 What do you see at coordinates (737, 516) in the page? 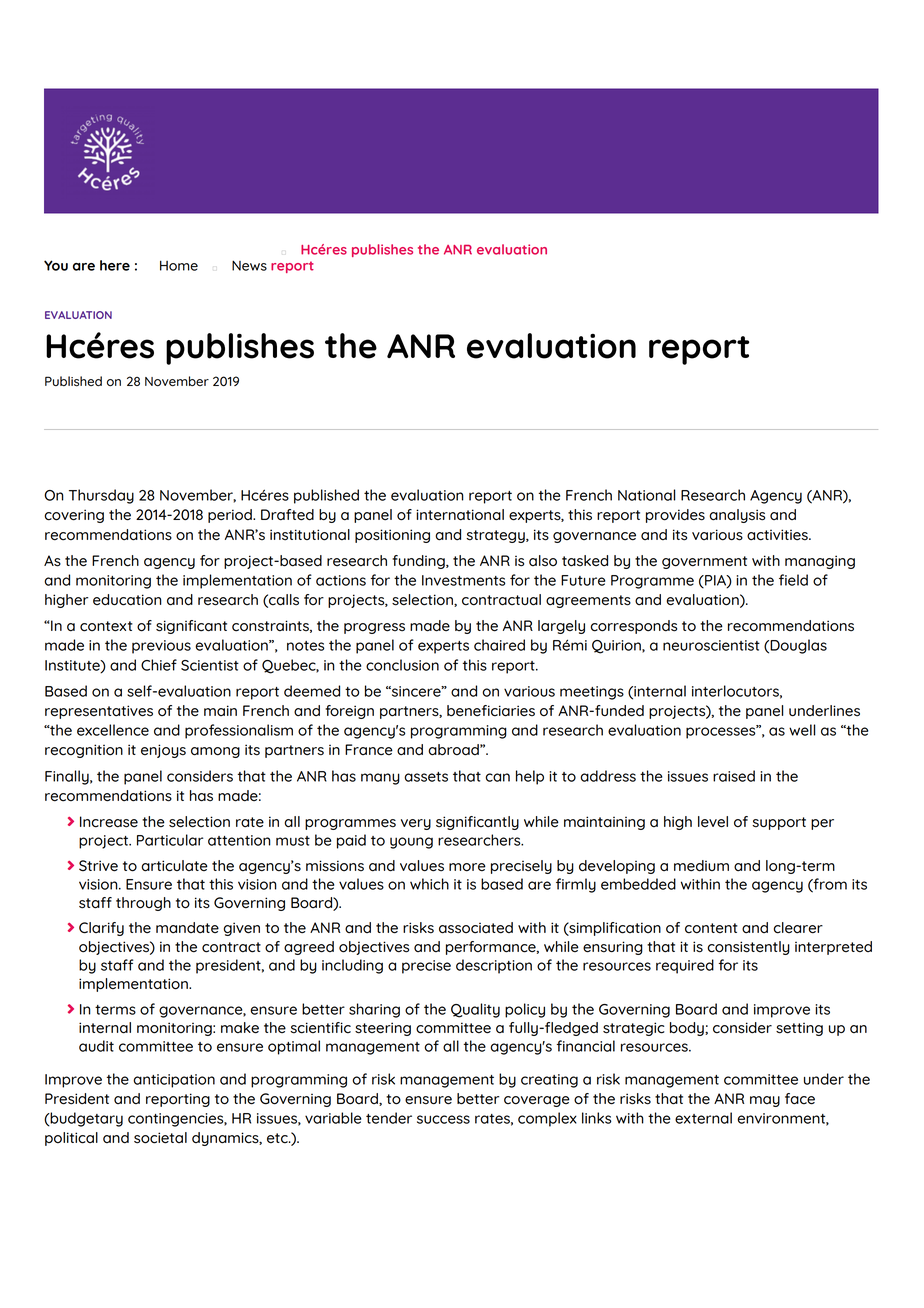
I see `analysis` at bounding box center [737, 516].
